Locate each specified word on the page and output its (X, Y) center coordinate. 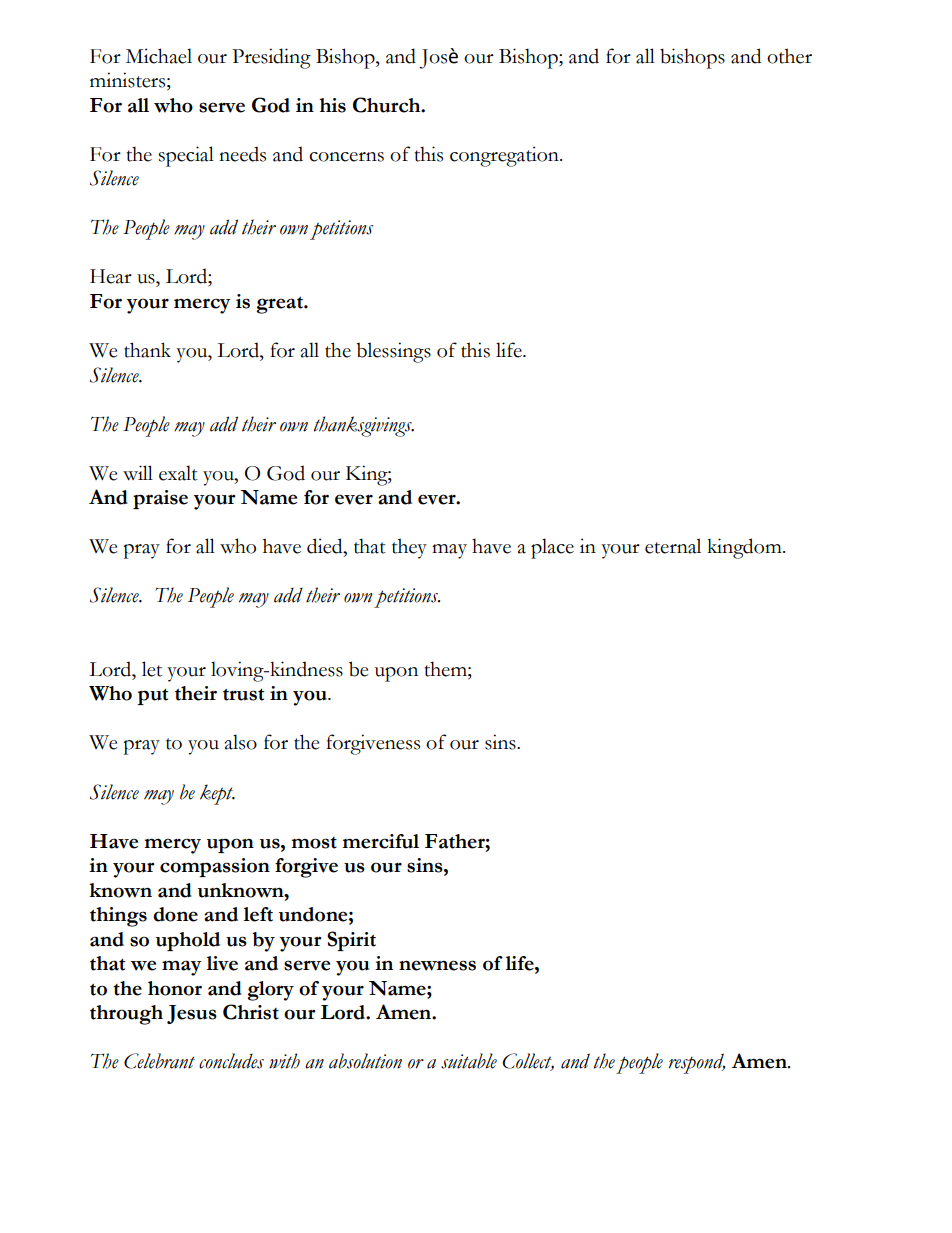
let (152, 669)
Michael (159, 56)
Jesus (192, 1014)
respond (697, 1063)
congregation (505, 156)
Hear (111, 276)
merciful (380, 841)
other (789, 56)
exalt (178, 473)
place (552, 548)
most (314, 843)
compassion (215, 867)
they (409, 548)
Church (388, 105)
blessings (393, 352)
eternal (673, 546)
